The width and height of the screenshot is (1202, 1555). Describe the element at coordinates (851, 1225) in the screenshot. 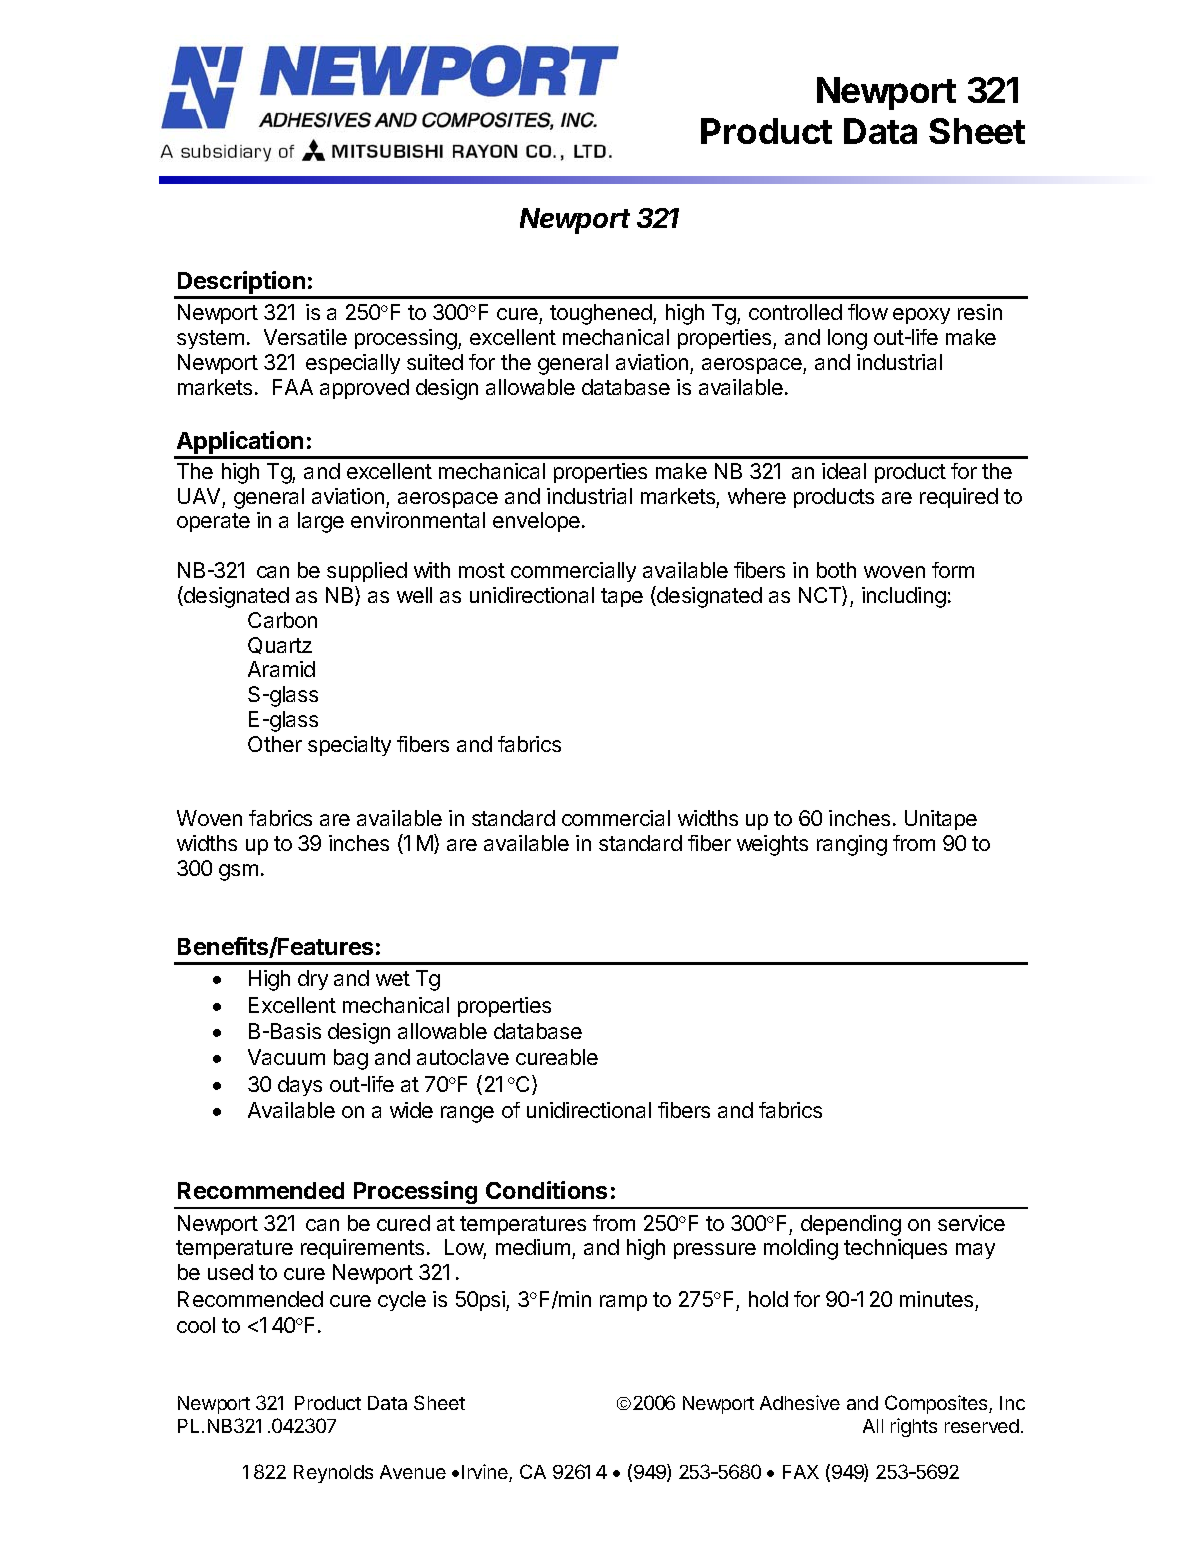

I see `depending` at that location.
